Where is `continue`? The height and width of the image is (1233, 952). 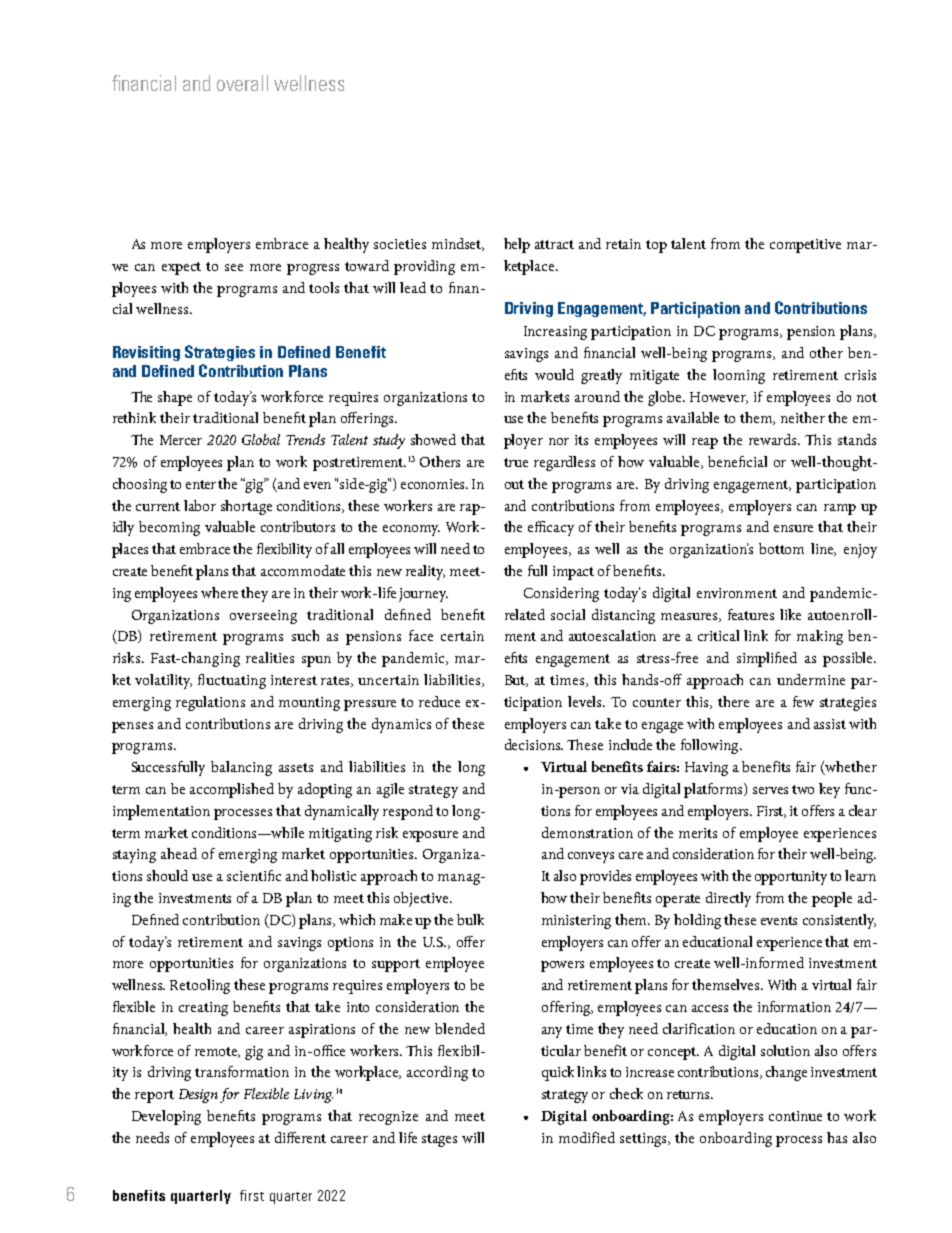
continue is located at coordinates (795, 1116).
